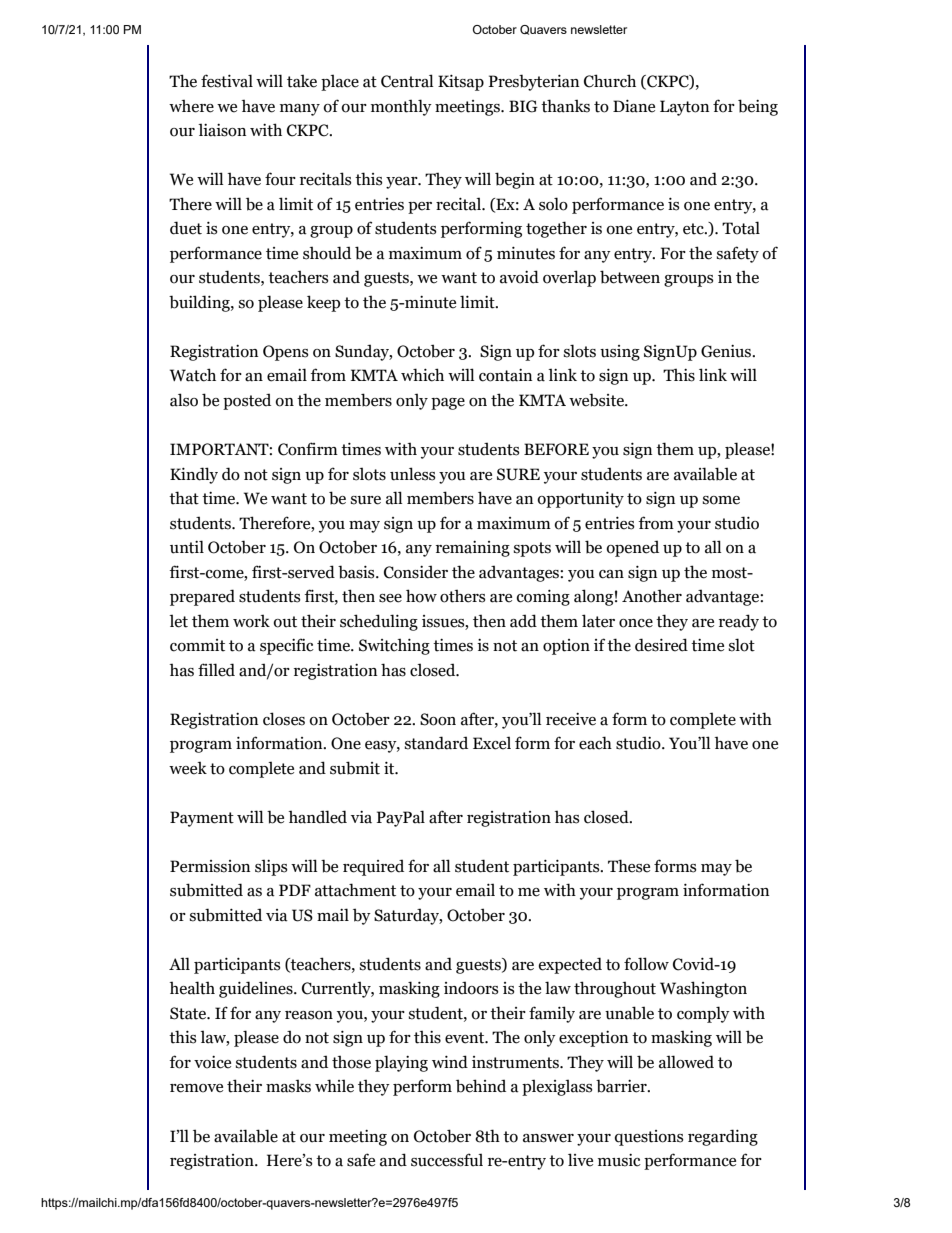 Image resolution: width=952 pixels, height=1233 pixels. What do you see at coordinates (523, 106) in the screenshot?
I see `BIG` at bounding box center [523, 106].
